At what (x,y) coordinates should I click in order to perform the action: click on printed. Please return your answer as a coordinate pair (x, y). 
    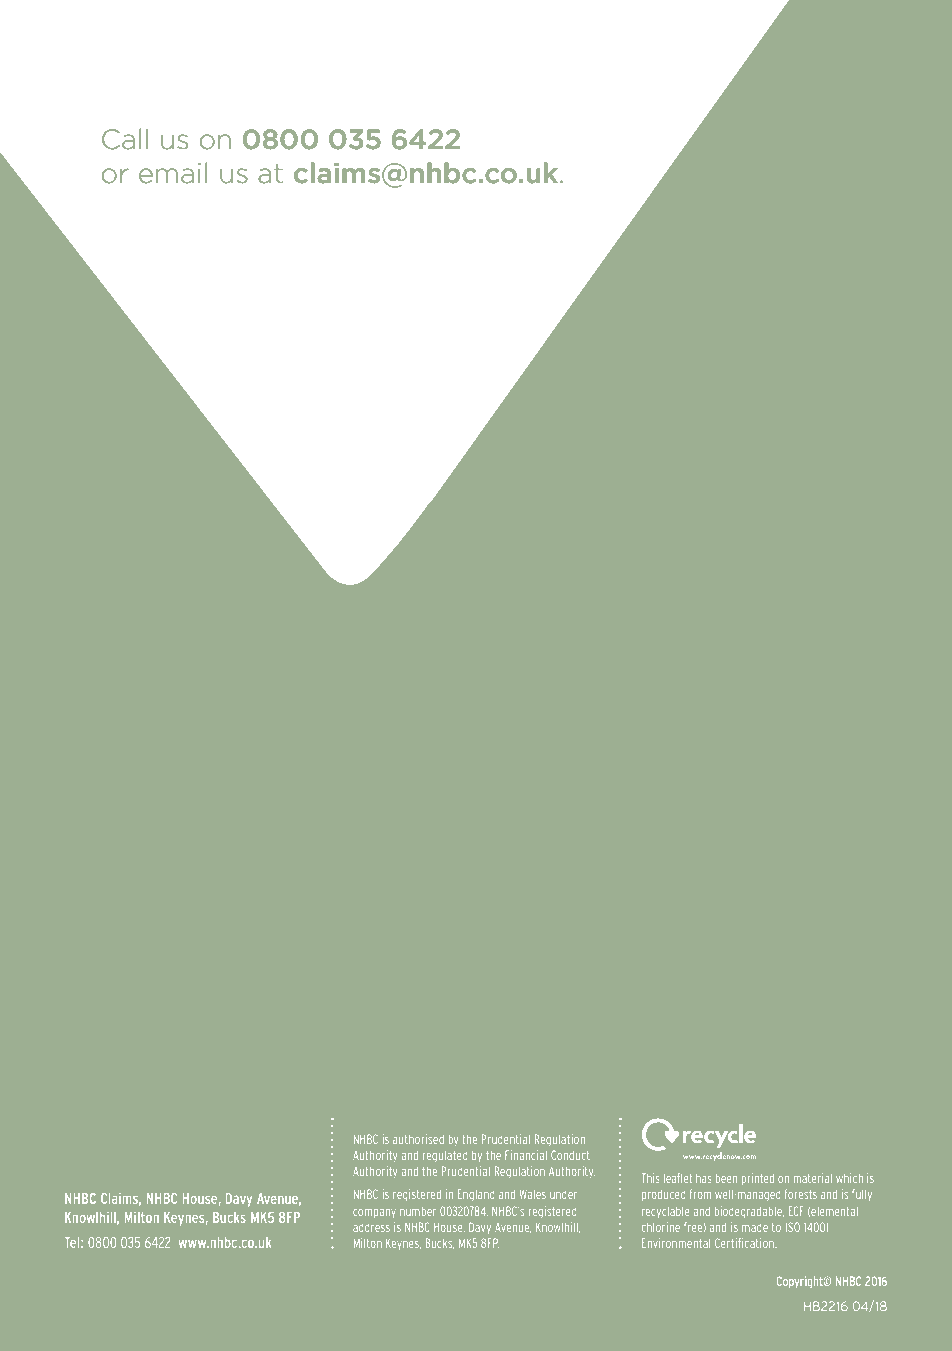
    Looking at the image, I should click on (758, 1179).
